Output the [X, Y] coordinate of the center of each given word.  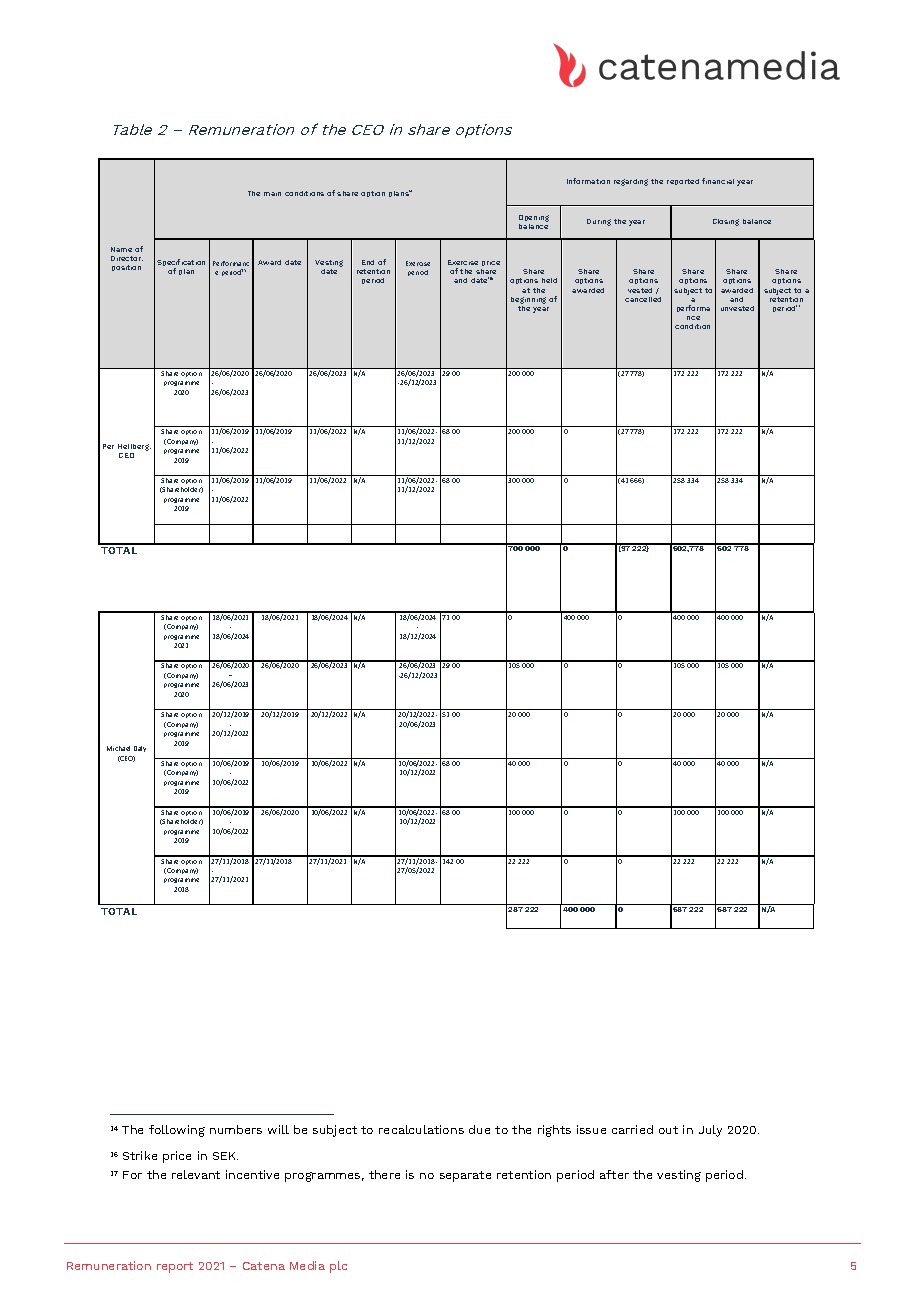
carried [632, 1129]
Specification [181, 264]
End [368, 262]
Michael [118, 748]
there [384, 1174]
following [177, 1131]
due [479, 1129]
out [668, 1130]
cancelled [643, 299]
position [126, 268]
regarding [631, 182]
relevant [196, 1174]
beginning [528, 300]
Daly [140, 749]
